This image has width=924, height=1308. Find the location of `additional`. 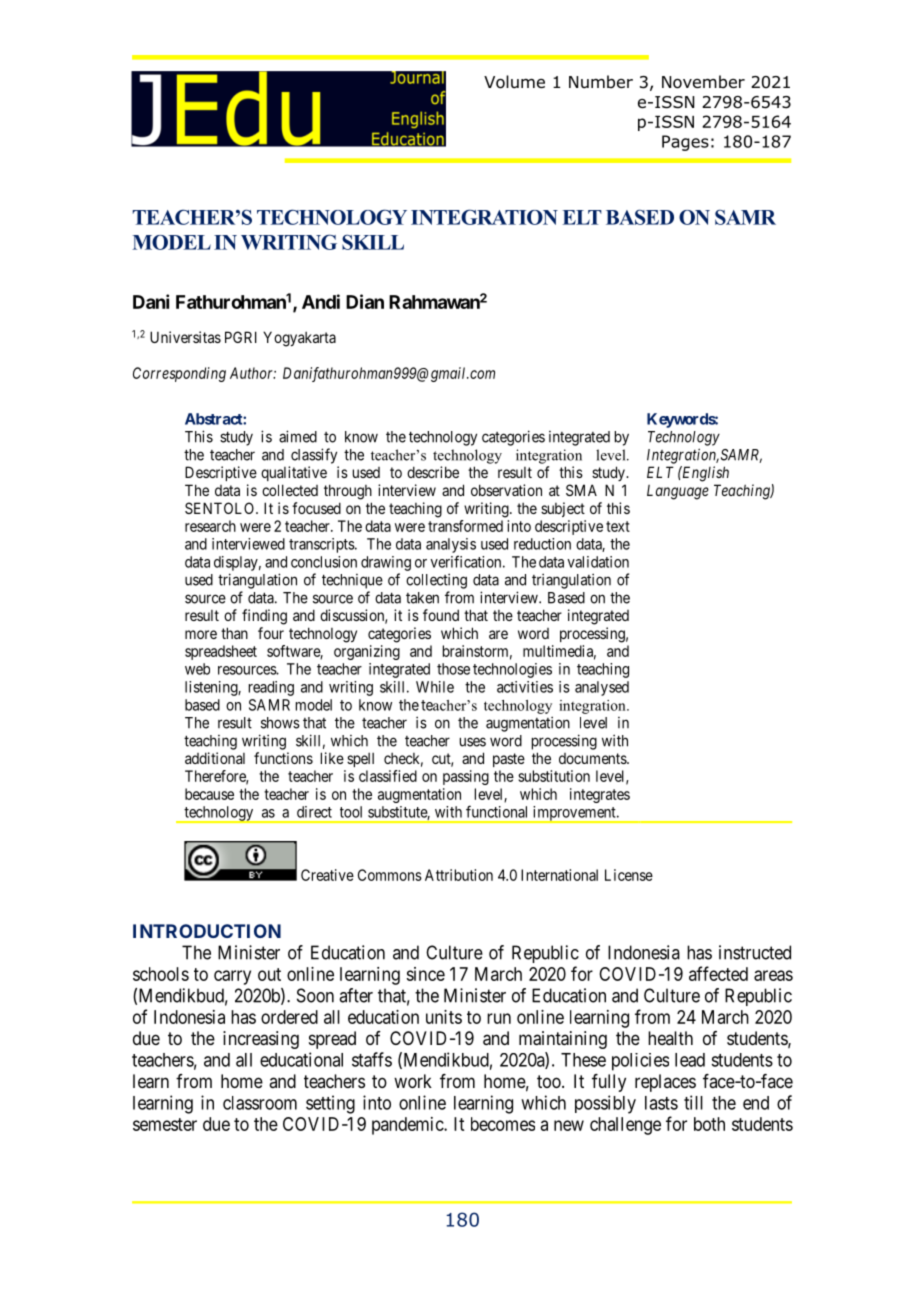

additional is located at coordinates (215, 758).
